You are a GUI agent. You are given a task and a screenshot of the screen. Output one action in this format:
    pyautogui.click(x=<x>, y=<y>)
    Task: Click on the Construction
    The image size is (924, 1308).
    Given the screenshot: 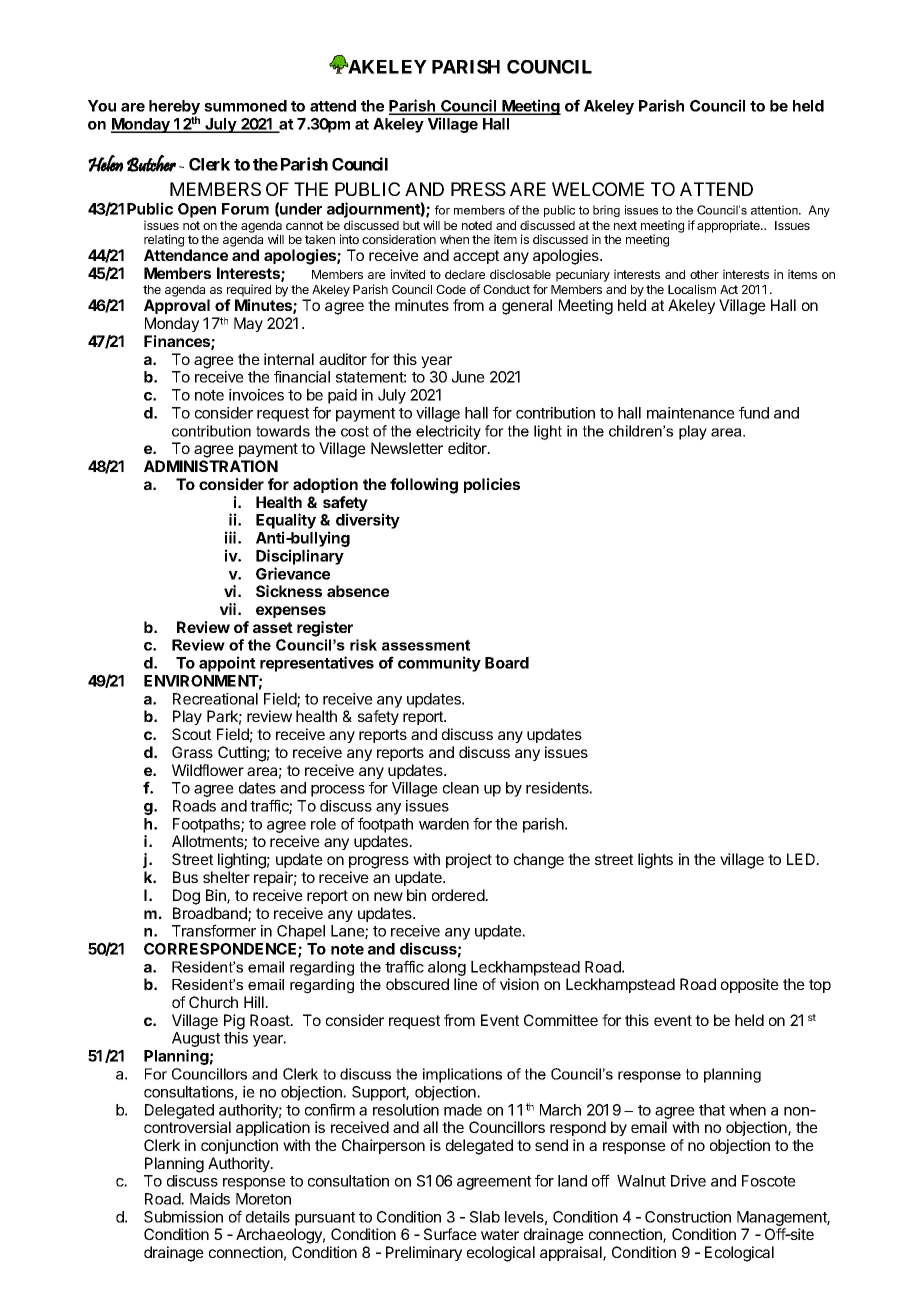 What is the action you would take?
    pyautogui.click(x=688, y=1217)
